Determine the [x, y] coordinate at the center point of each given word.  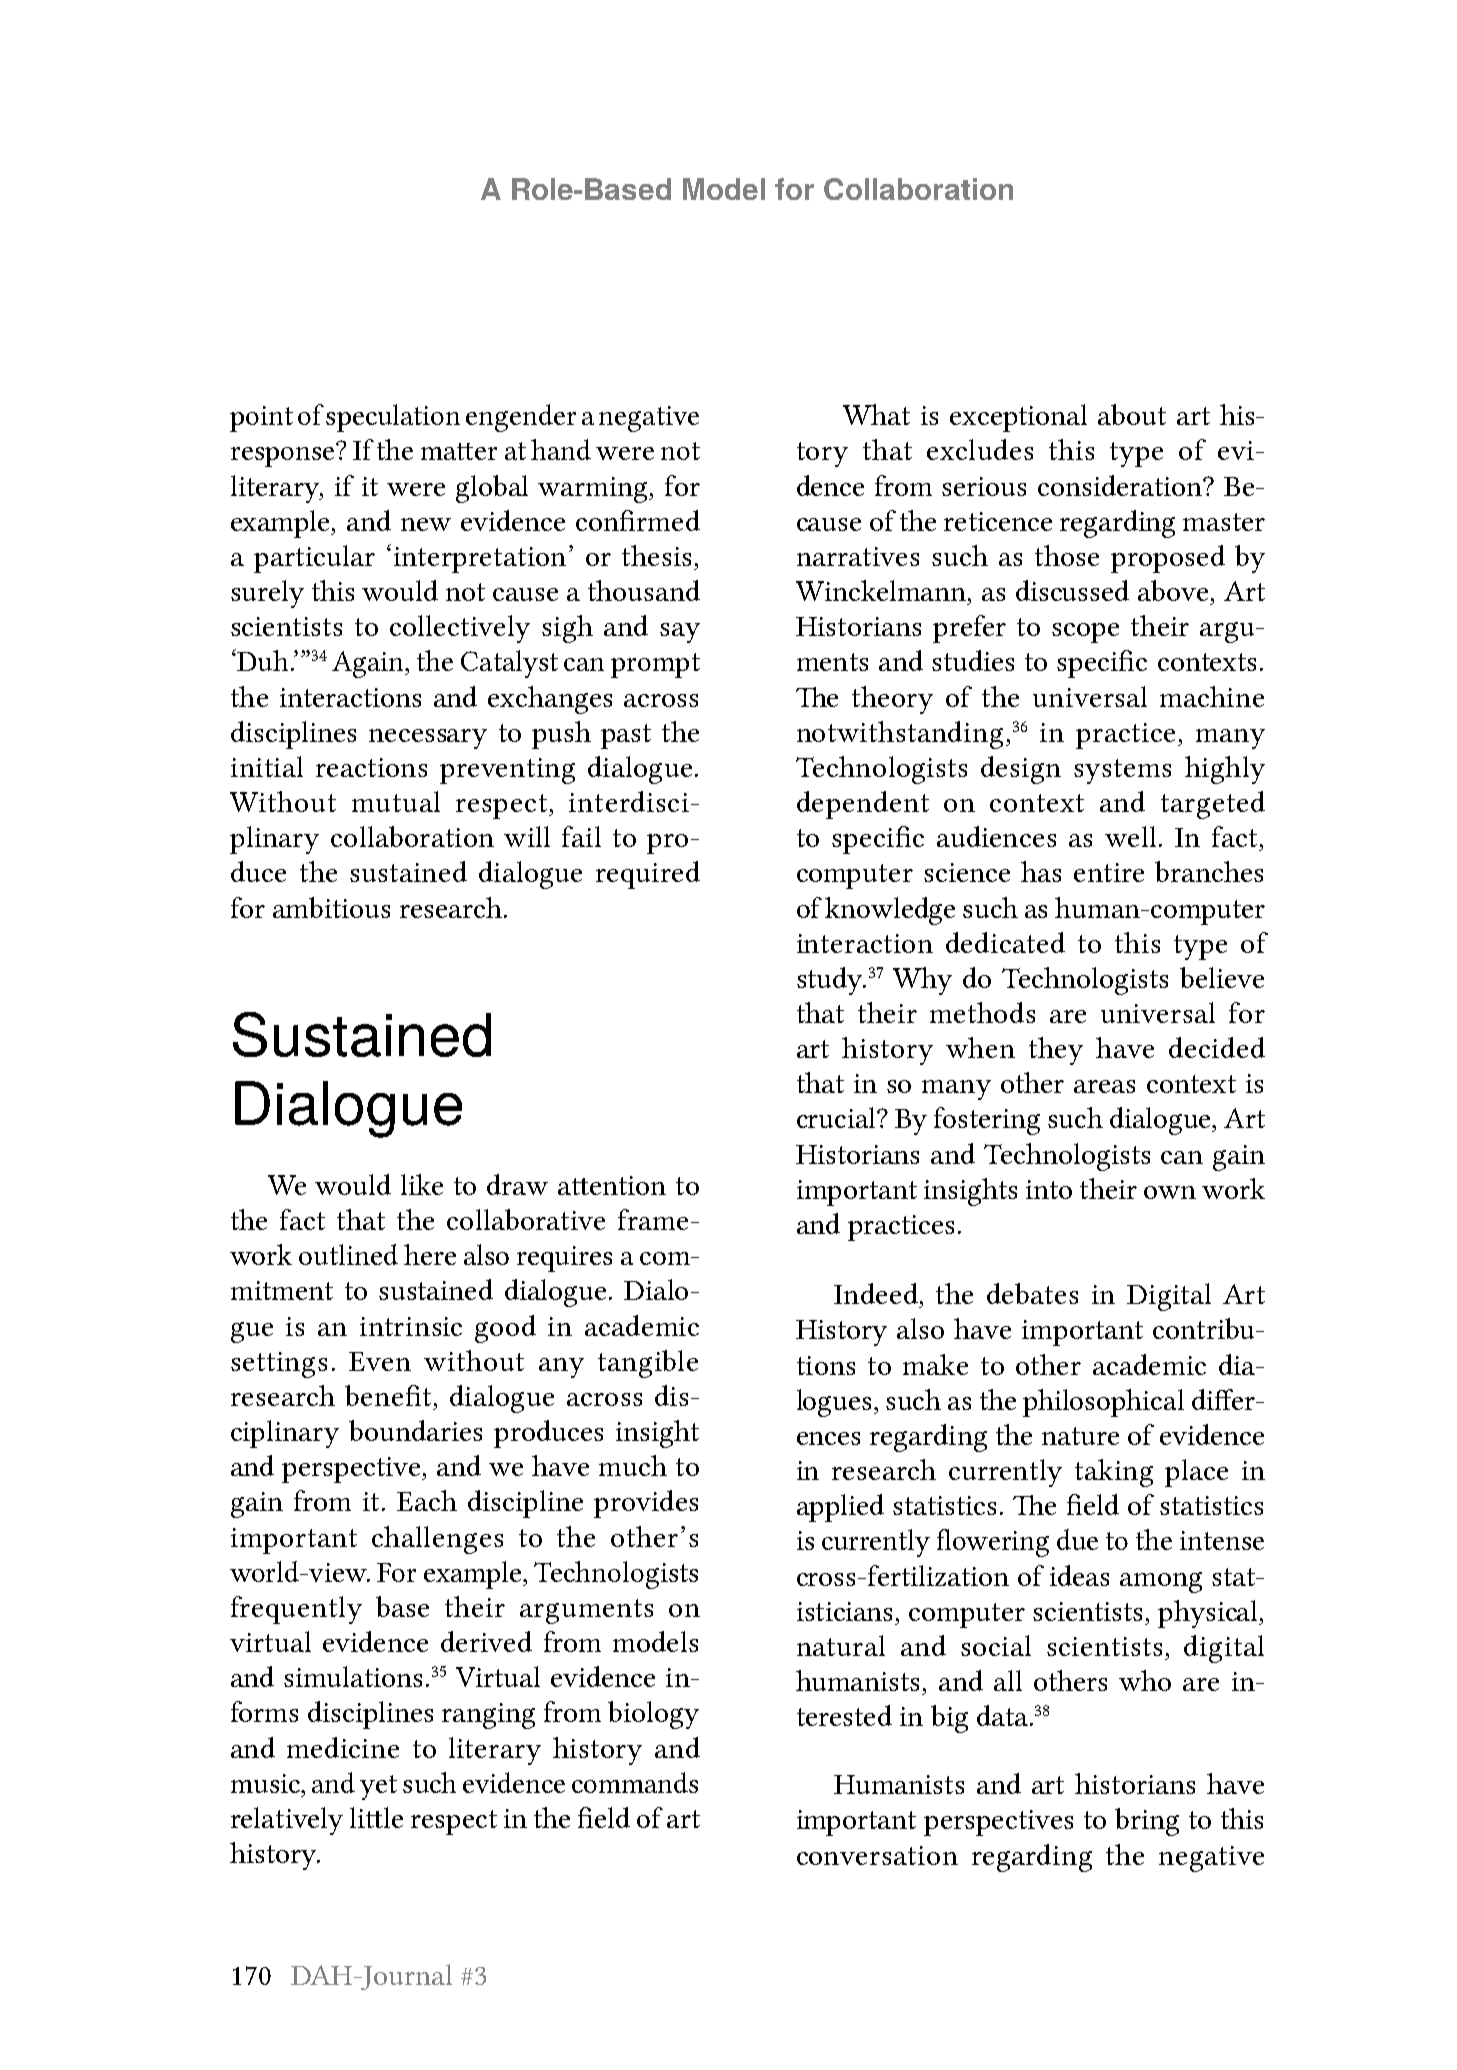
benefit [388, 1395]
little [376, 1817]
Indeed [876, 1293]
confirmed [638, 520]
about [1132, 414]
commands [635, 1782]
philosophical [1103, 1403]
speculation [393, 418]
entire [1109, 872]
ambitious [331, 907]
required [648, 875]
